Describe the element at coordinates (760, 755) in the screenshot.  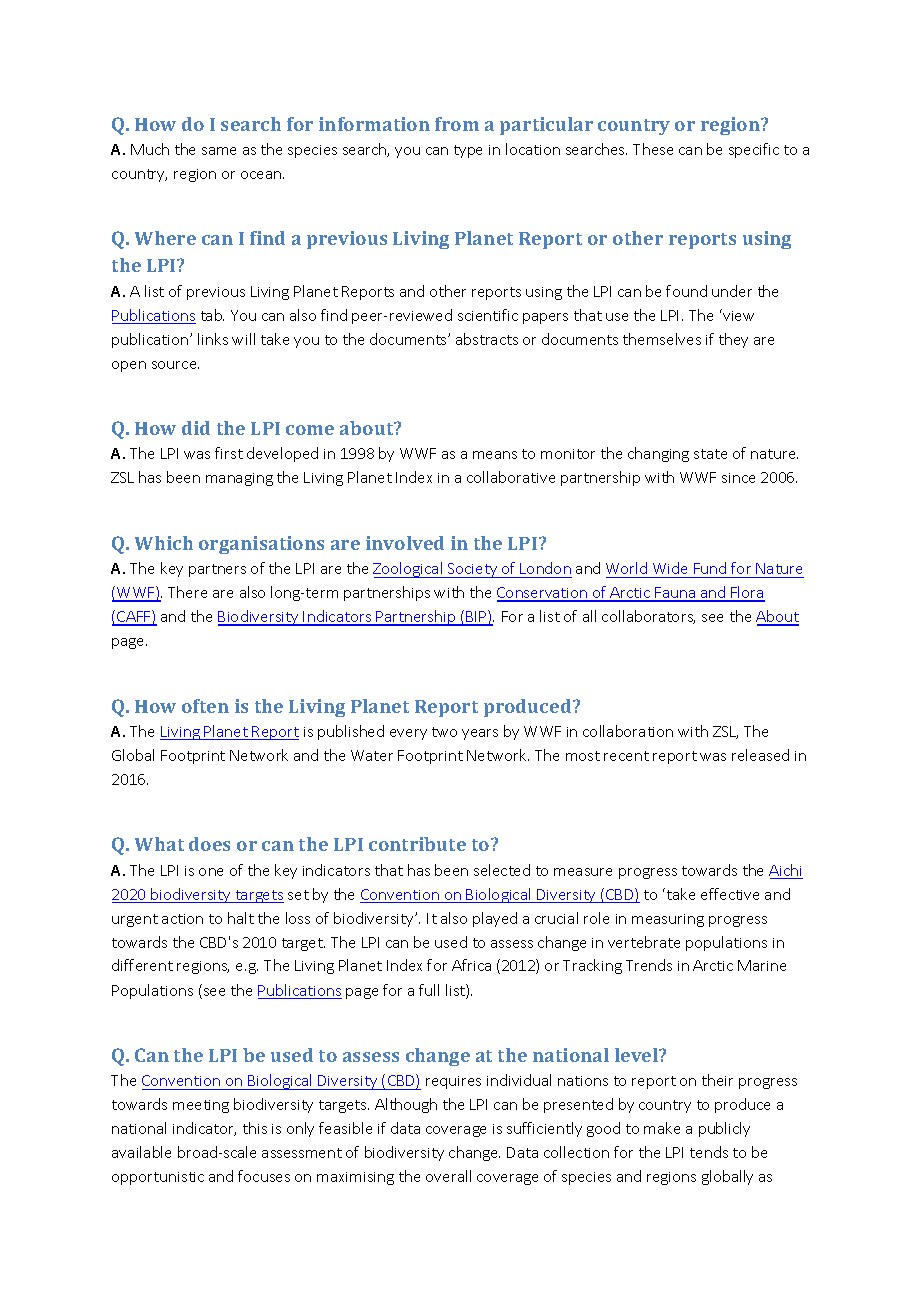
I see `released` at that location.
